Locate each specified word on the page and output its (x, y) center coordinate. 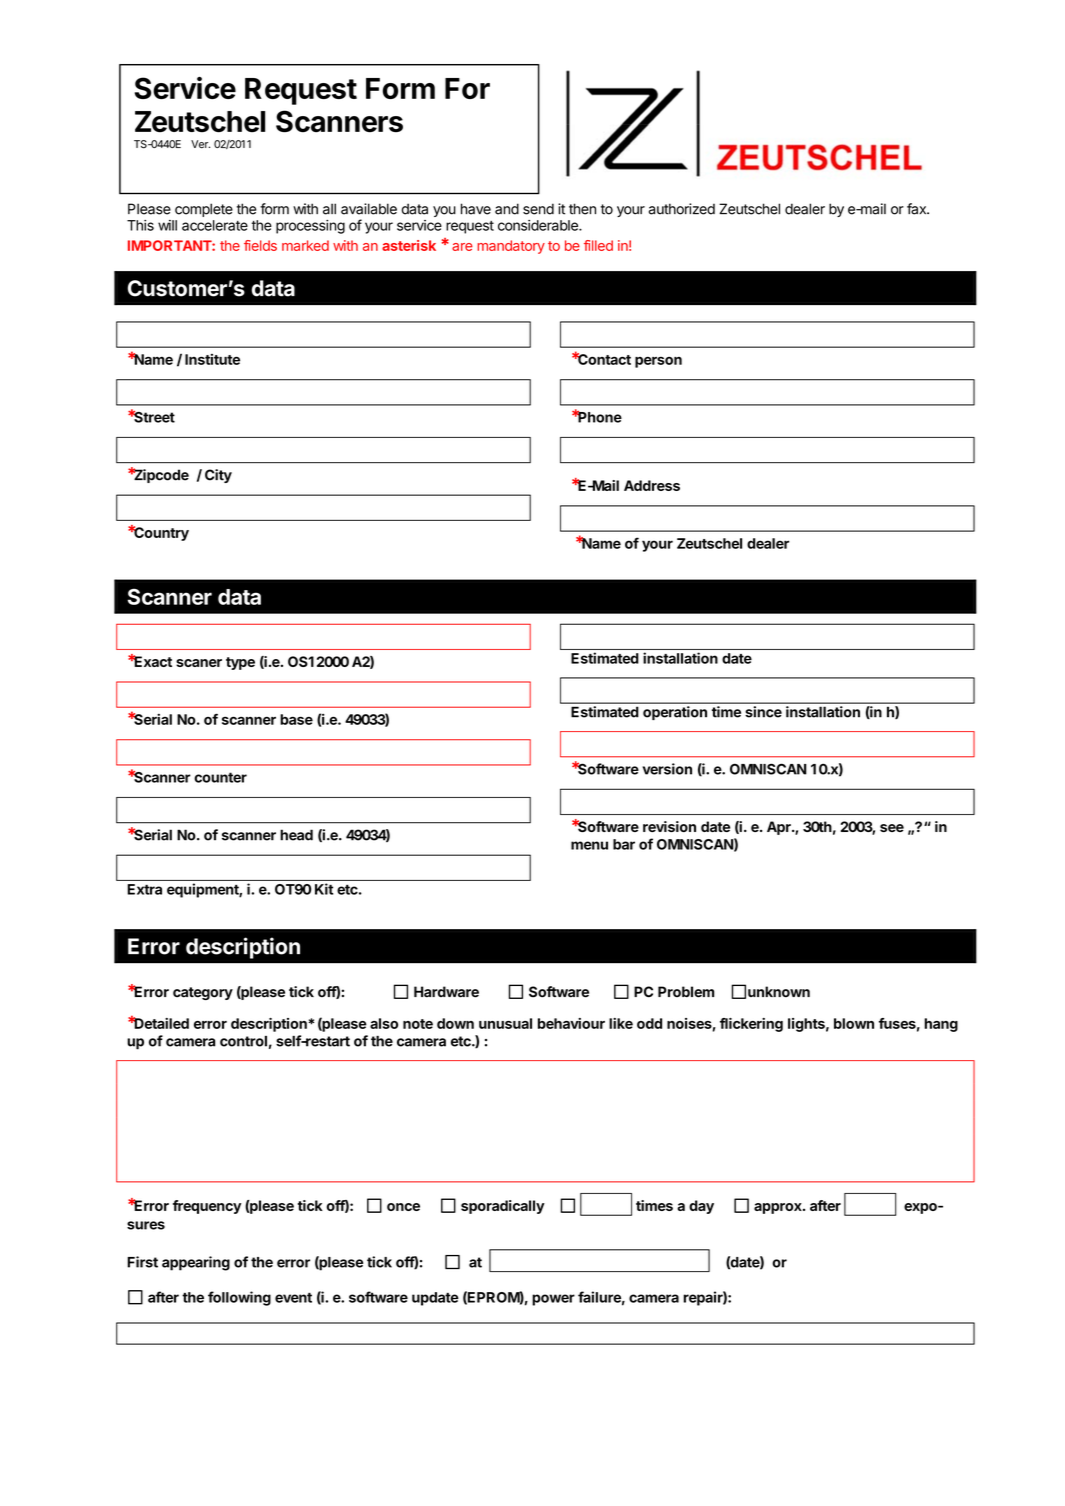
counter (220, 777)
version (667, 769)
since (764, 711)
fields (260, 245)
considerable (539, 225)
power (553, 1300)
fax (917, 209)
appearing (196, 1263)
